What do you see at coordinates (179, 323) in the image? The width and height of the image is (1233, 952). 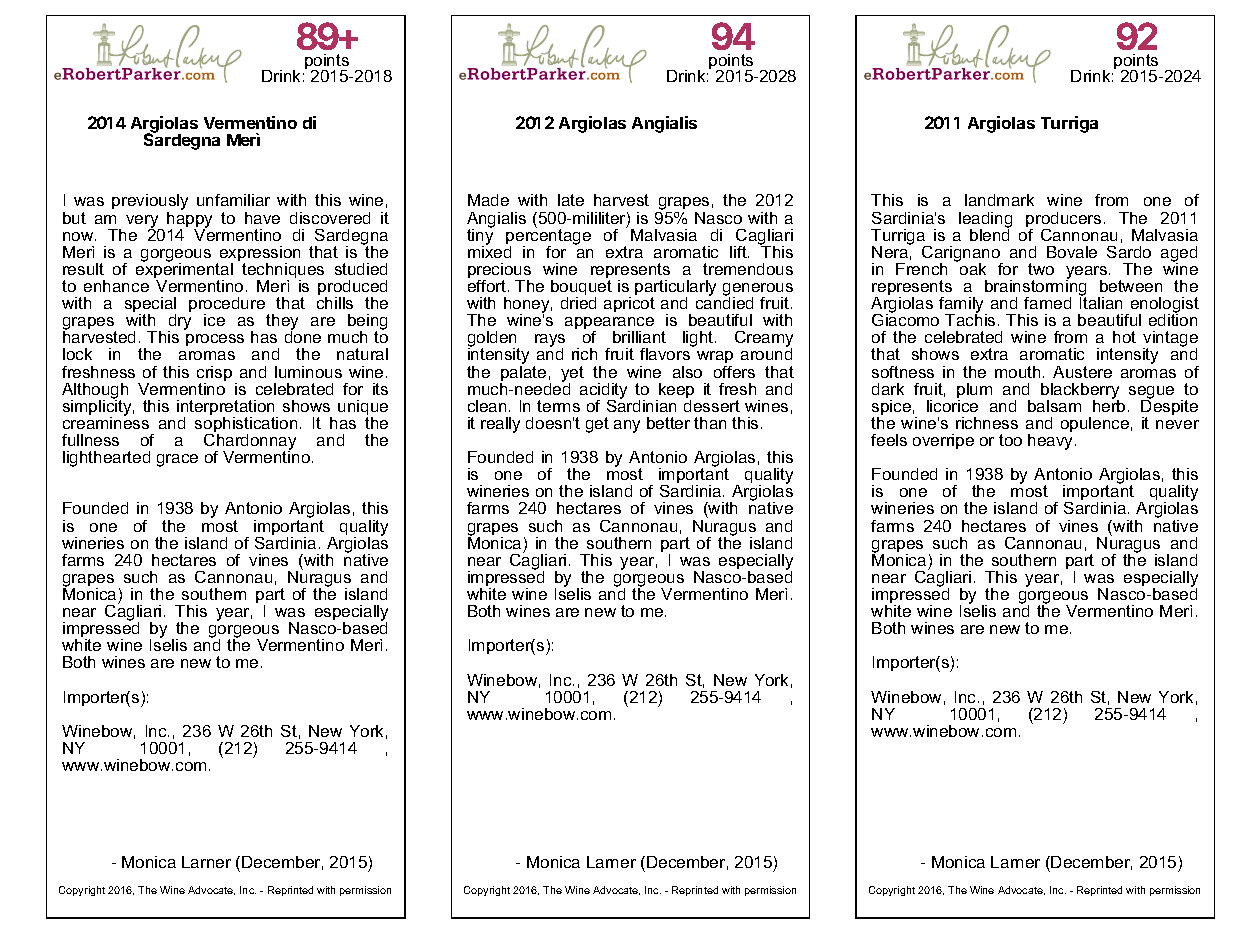 I see `dry` at bounding box center [179, 323].
